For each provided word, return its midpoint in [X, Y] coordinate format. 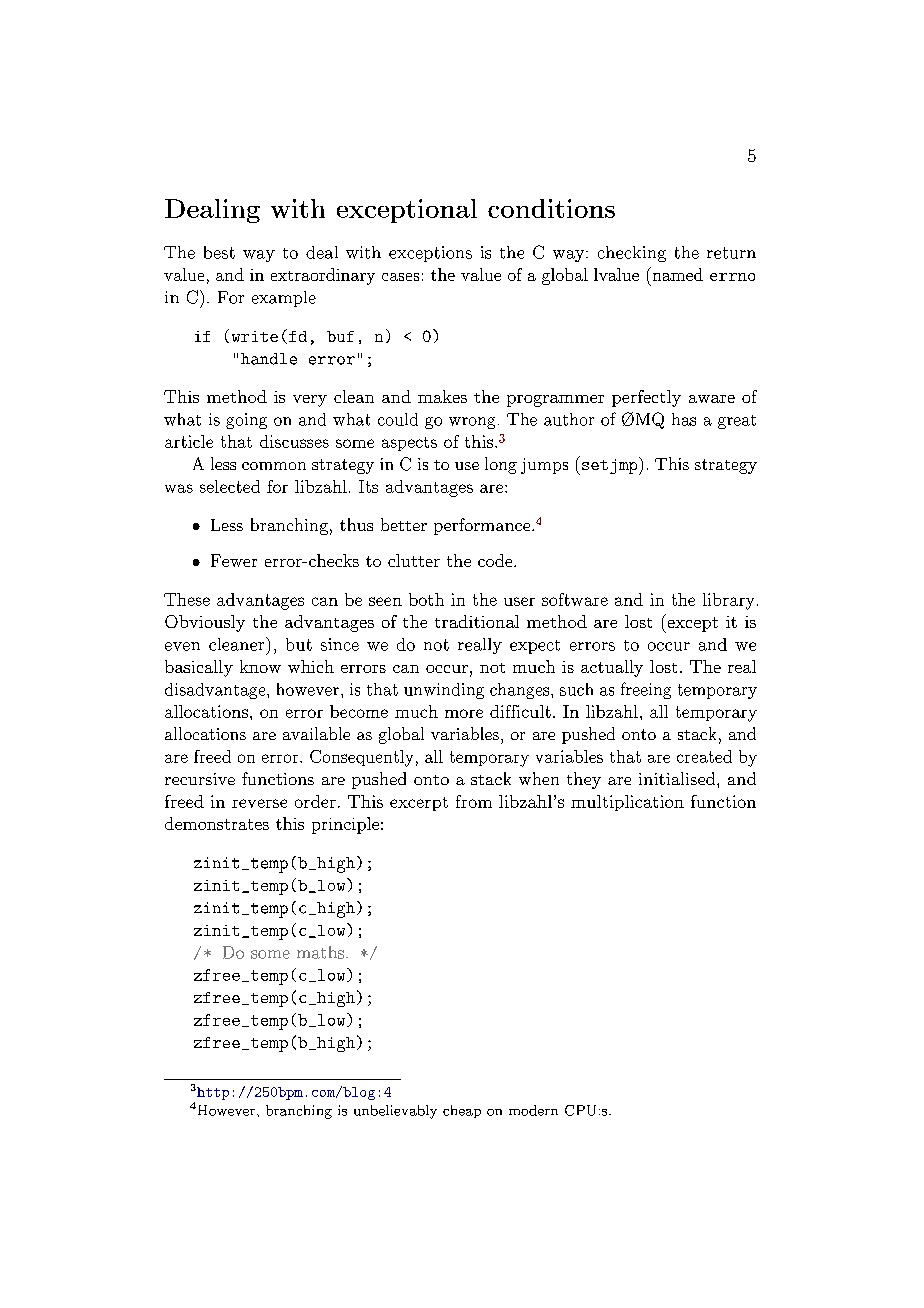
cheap [462, 1111]
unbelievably [395, 1112]
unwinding [444, 691]
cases [400, 277]
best [219, 252]
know [260, 666]
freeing [646, 690]
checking [632, 254]
